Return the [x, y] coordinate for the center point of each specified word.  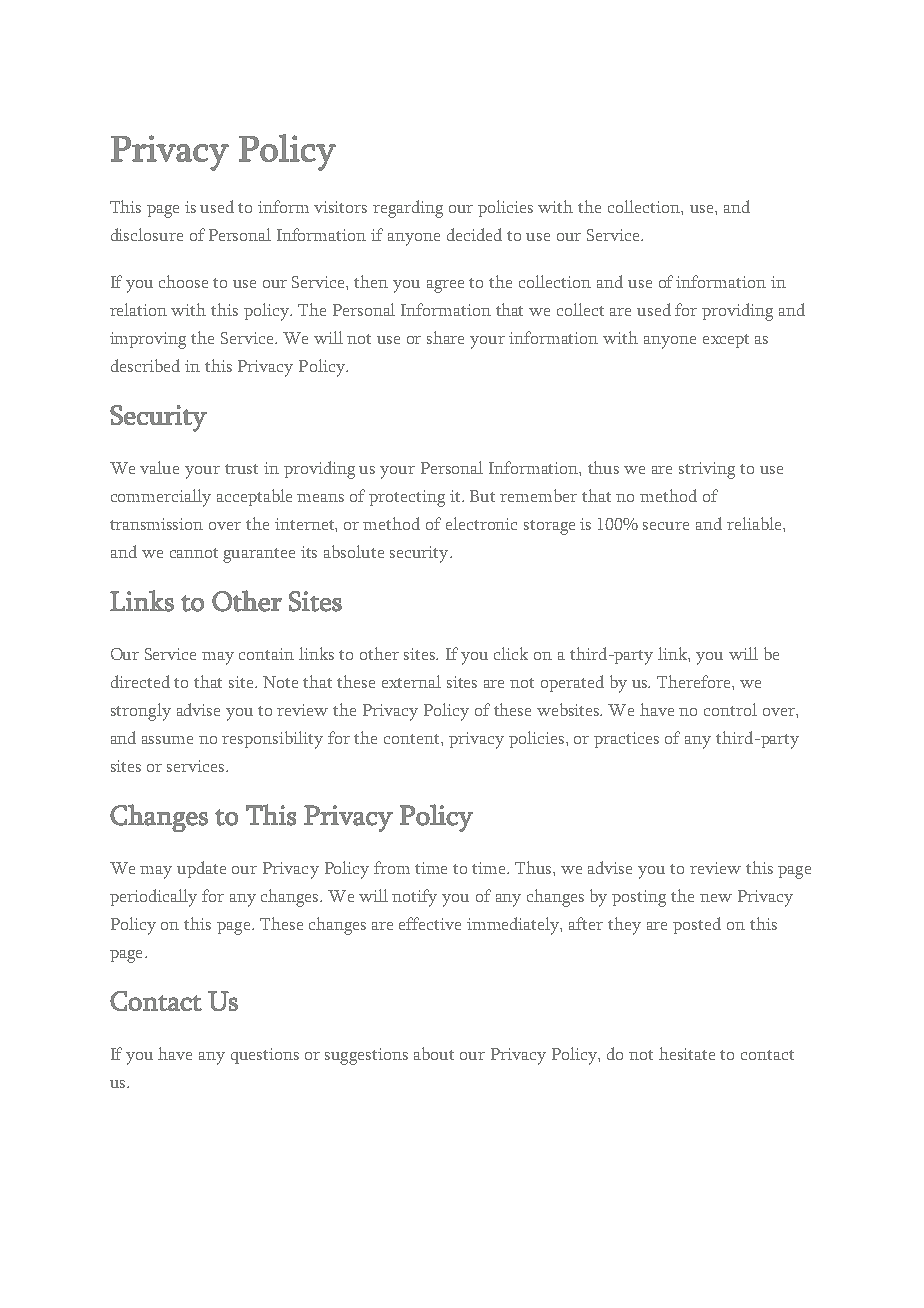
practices [626, 740]
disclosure [147, 234]
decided [474, 234]
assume [167, 740]
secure [666, 526]
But [482, 496]
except [726, 341]
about [434, 1053]
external [411, 681]
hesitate [687, 1053]
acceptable [254, 497]
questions [265, 1056]
